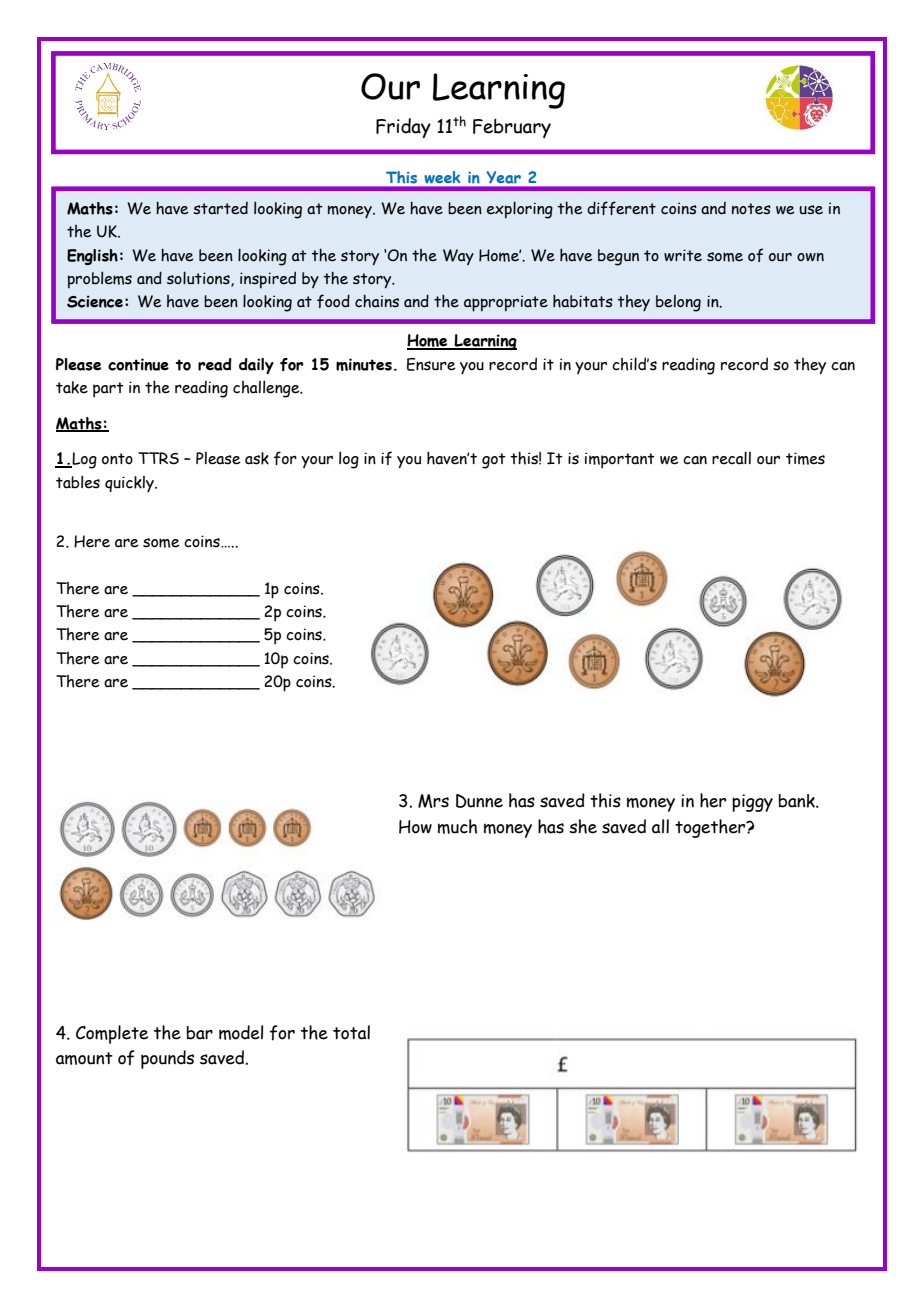 The width and height of the screenshot is (924, 1308). What do you see at coordinates (130, 484) in the screenshot?
I see `quickly` at bounding box center [130, 484].
